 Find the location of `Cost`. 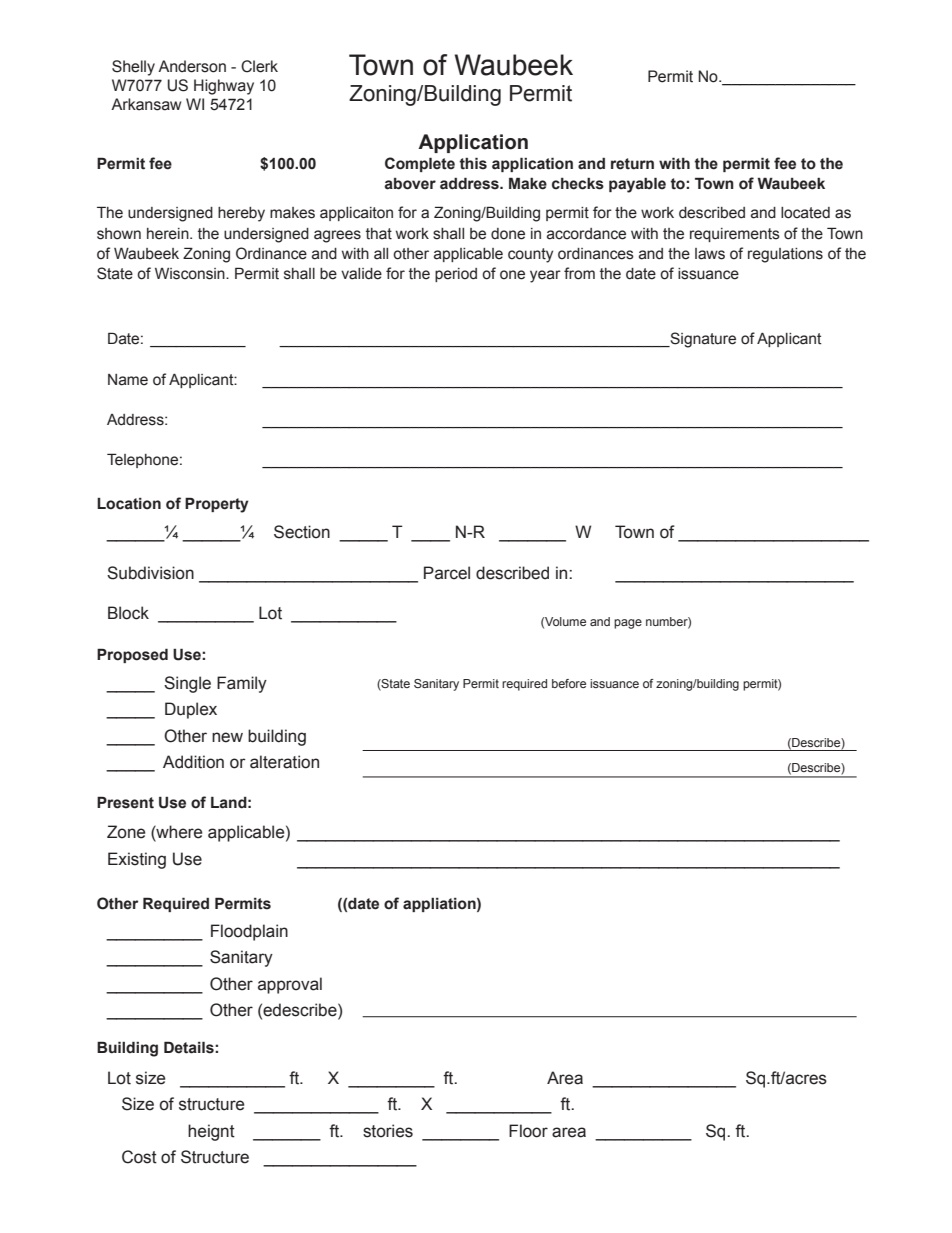

Cost is located at coordinates (139, 1157).
